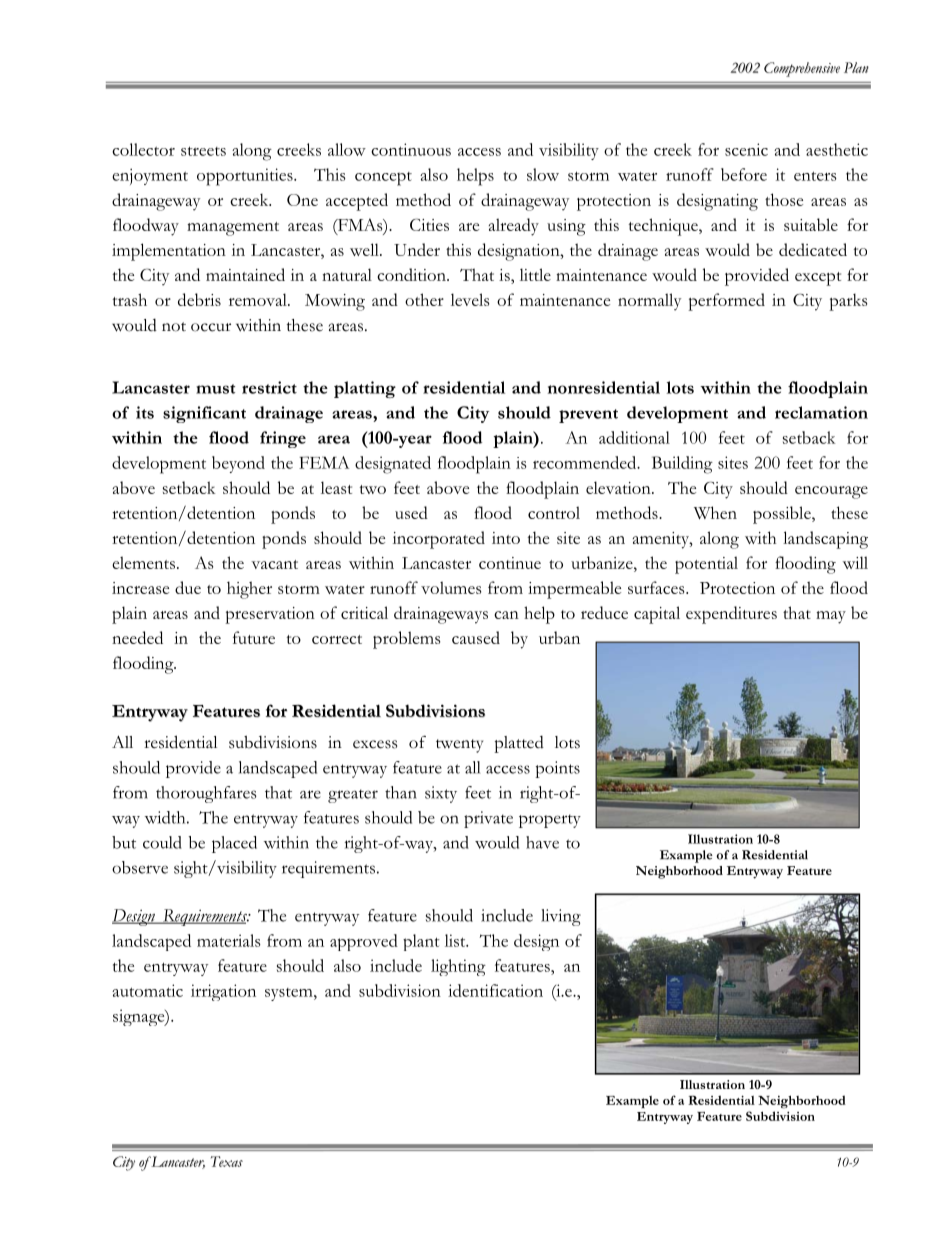 Image resolution: width=952 pixels, height=1233 pixels. What do you see at coordinates (458, 967) in the screenshot?
I see `lighting` at bounding box center [458, 967].
